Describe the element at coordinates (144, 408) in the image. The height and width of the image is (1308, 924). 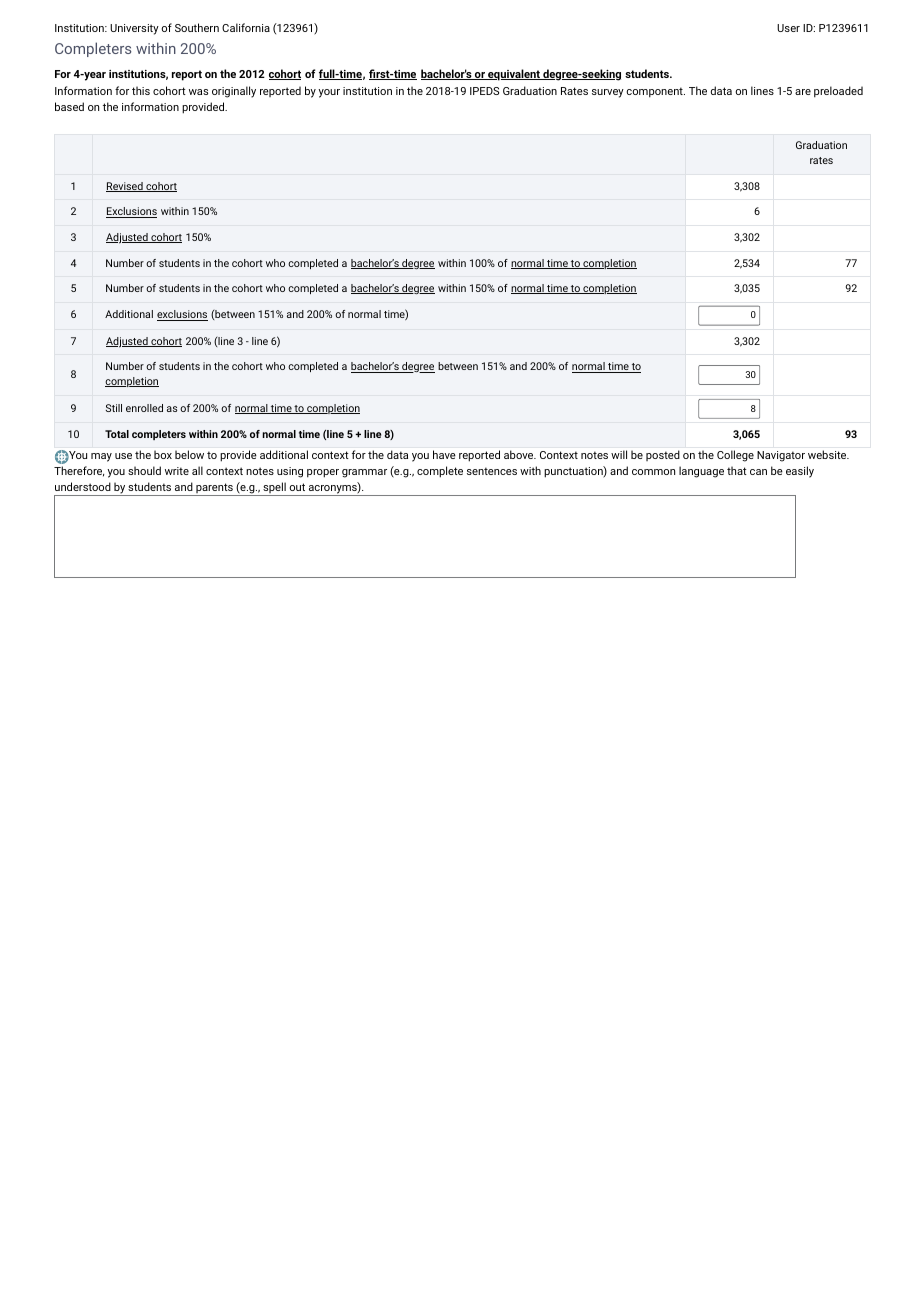
I see `enrolled` at that location.
